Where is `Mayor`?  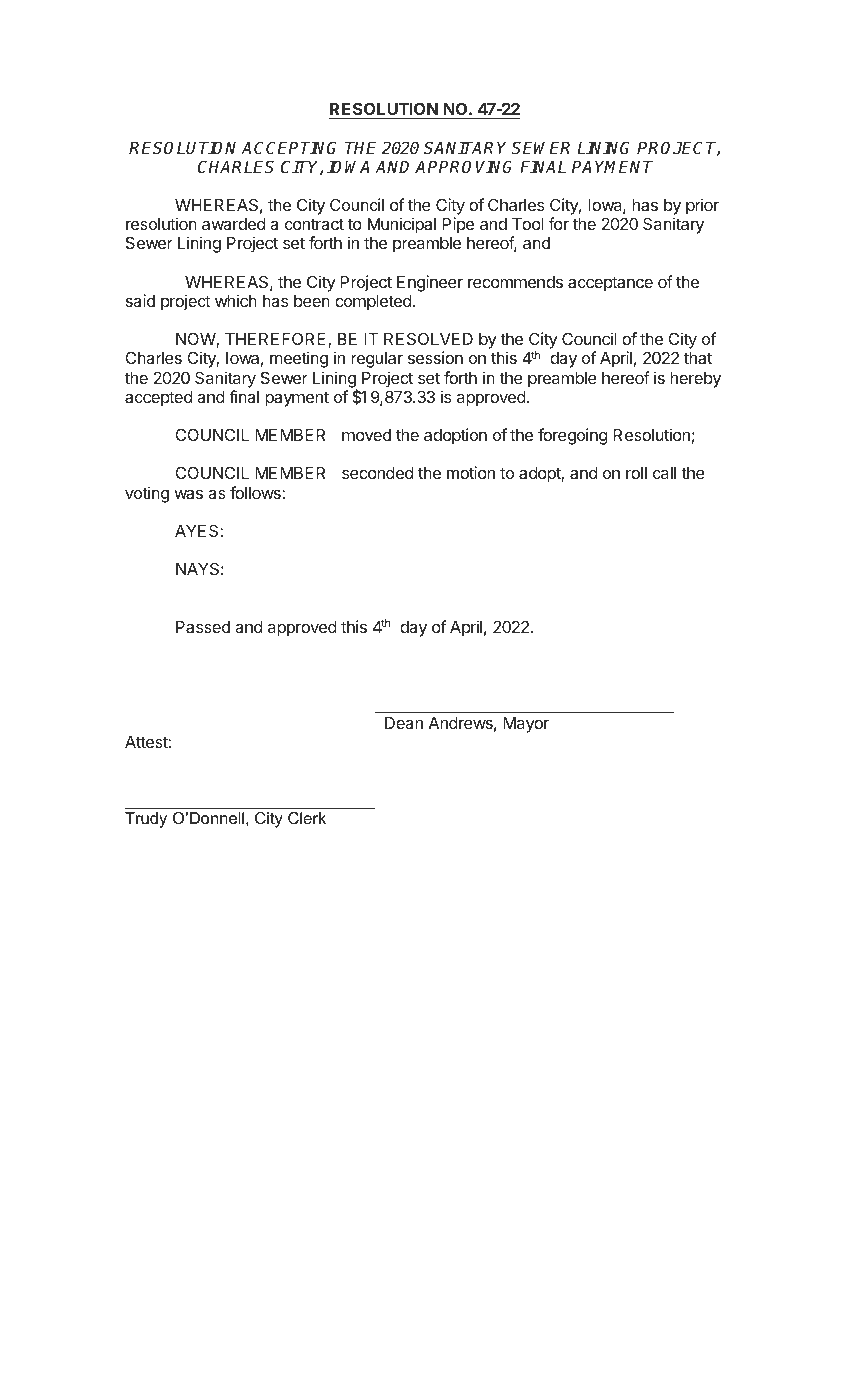
Mayor is located at coordinates (526, 725).
